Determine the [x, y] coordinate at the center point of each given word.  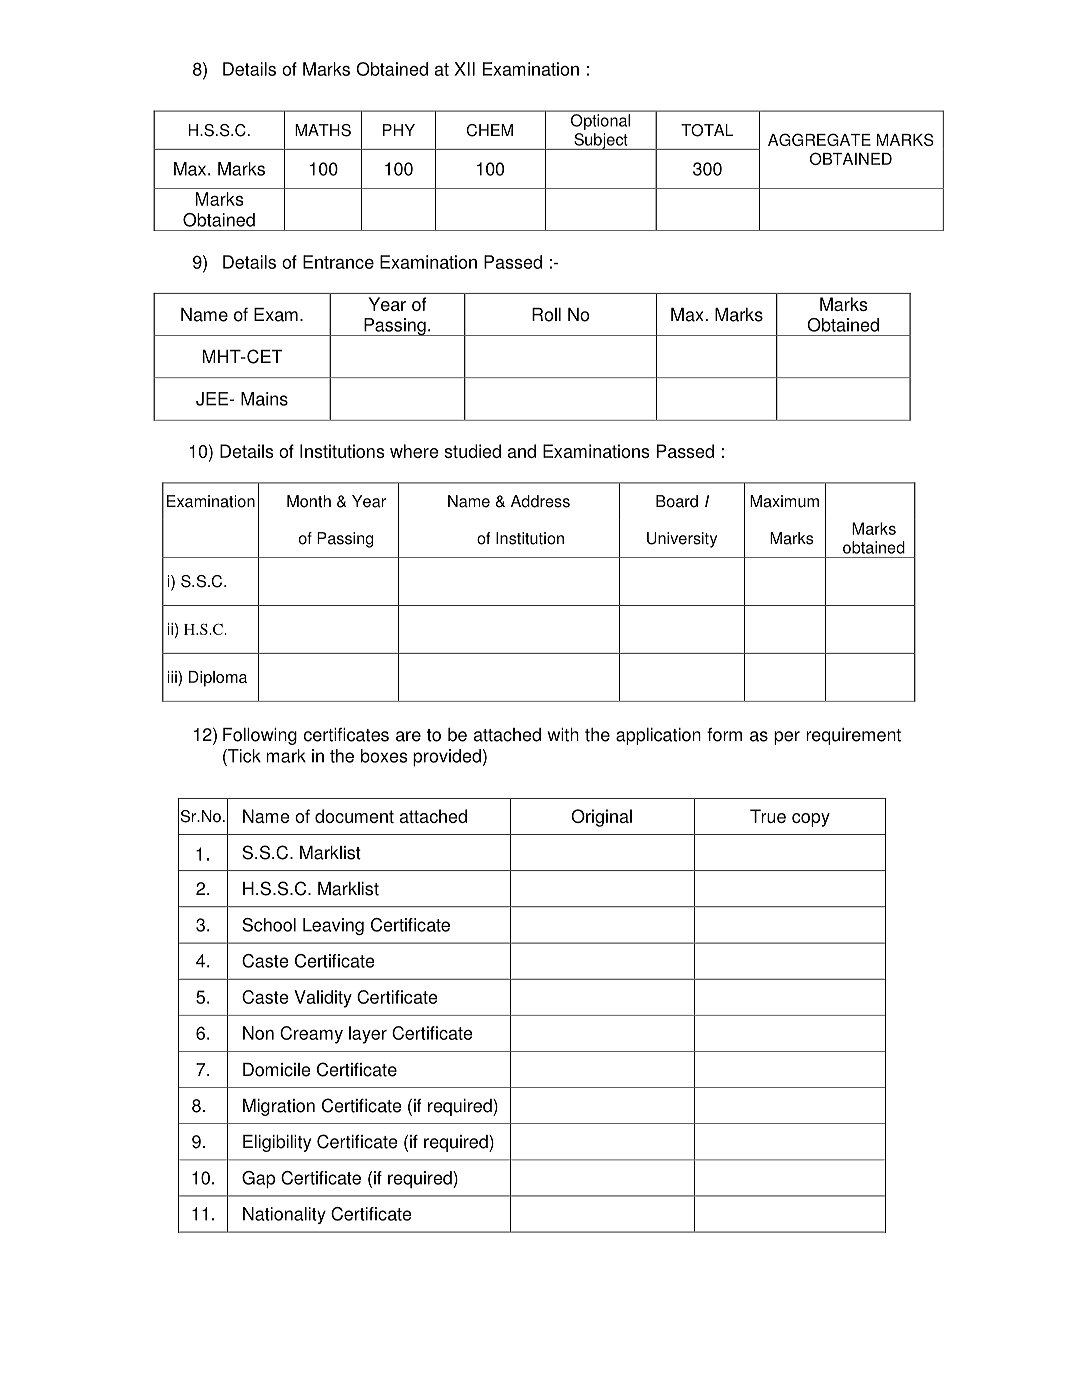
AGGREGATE [819, 139]
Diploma [218, 679]
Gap [258, 1179]
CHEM [490, 130]
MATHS [323, 130]
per [787, 738]
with [563, 735]
